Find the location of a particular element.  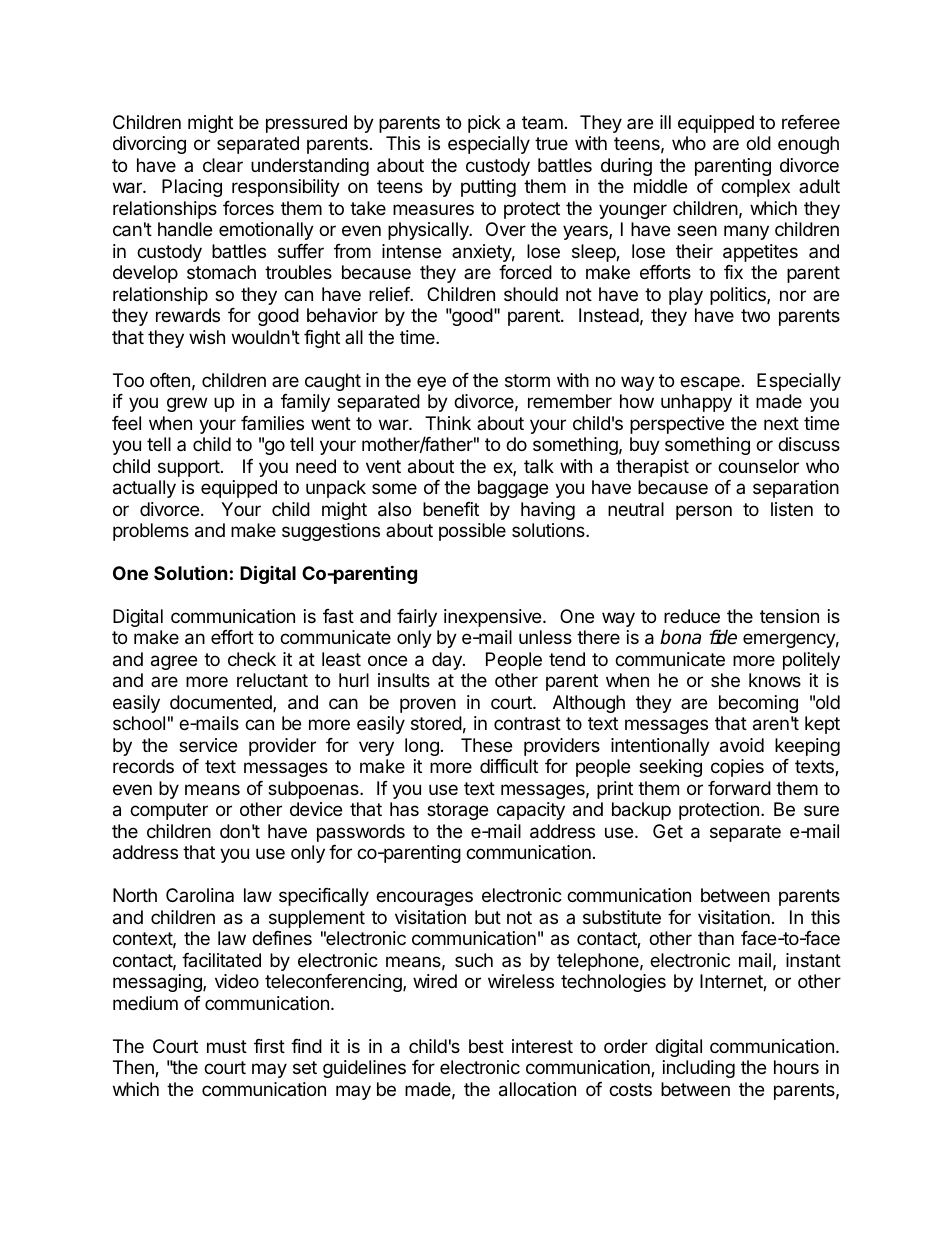

including is located at coordinates (699, 1069).
